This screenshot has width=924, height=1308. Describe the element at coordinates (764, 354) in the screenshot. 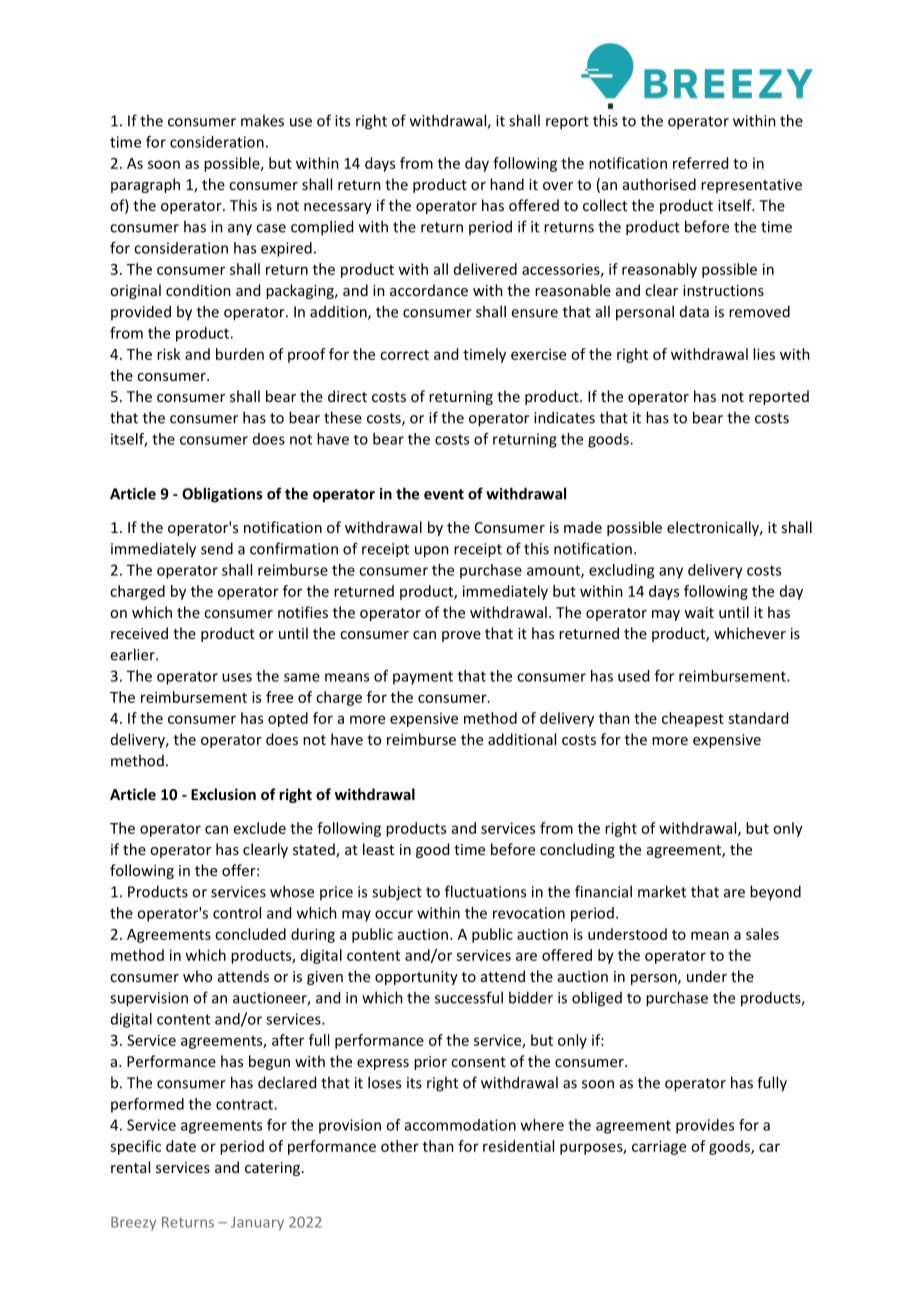

I see `lies` at that location.
